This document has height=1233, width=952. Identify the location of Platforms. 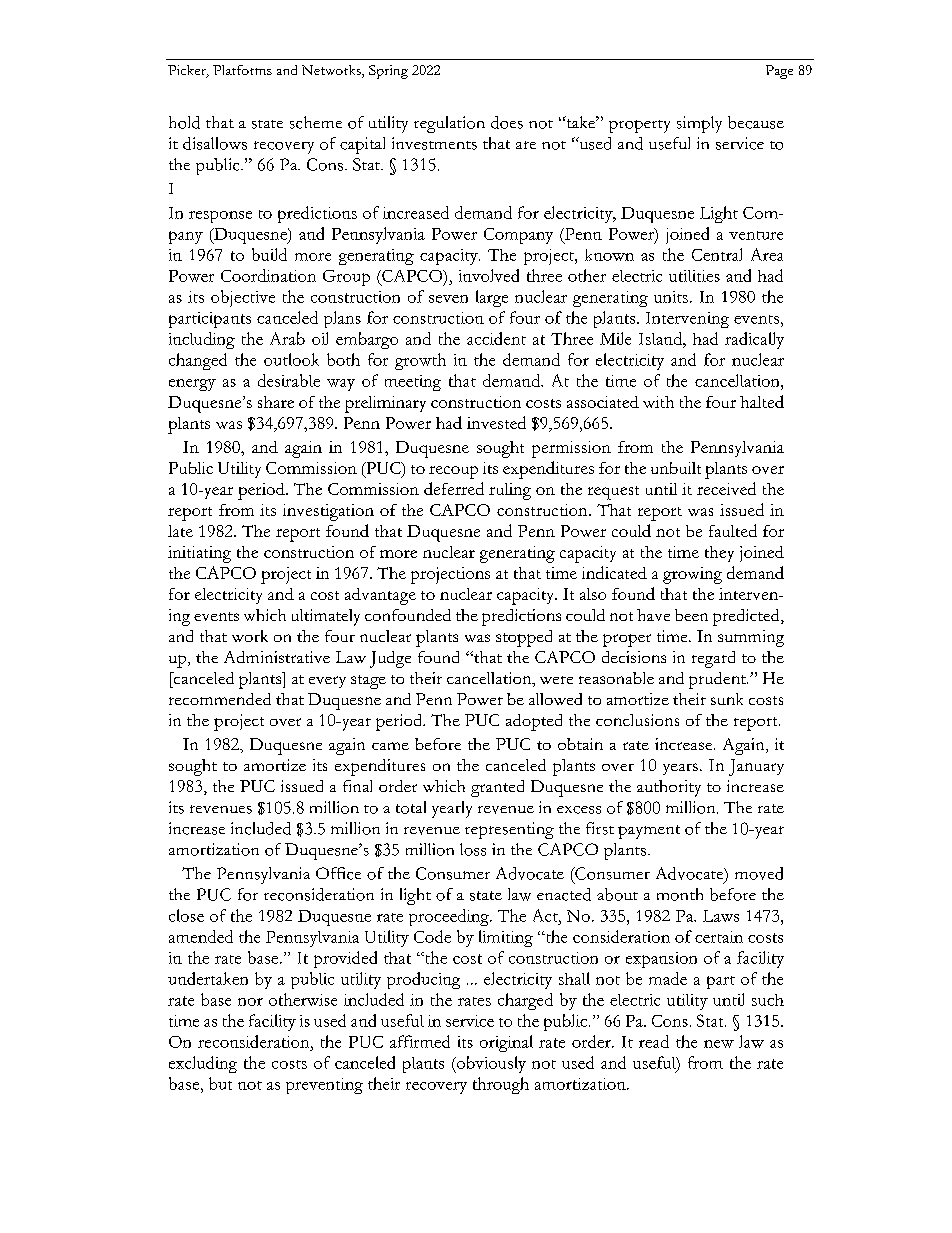
(242, 70).
